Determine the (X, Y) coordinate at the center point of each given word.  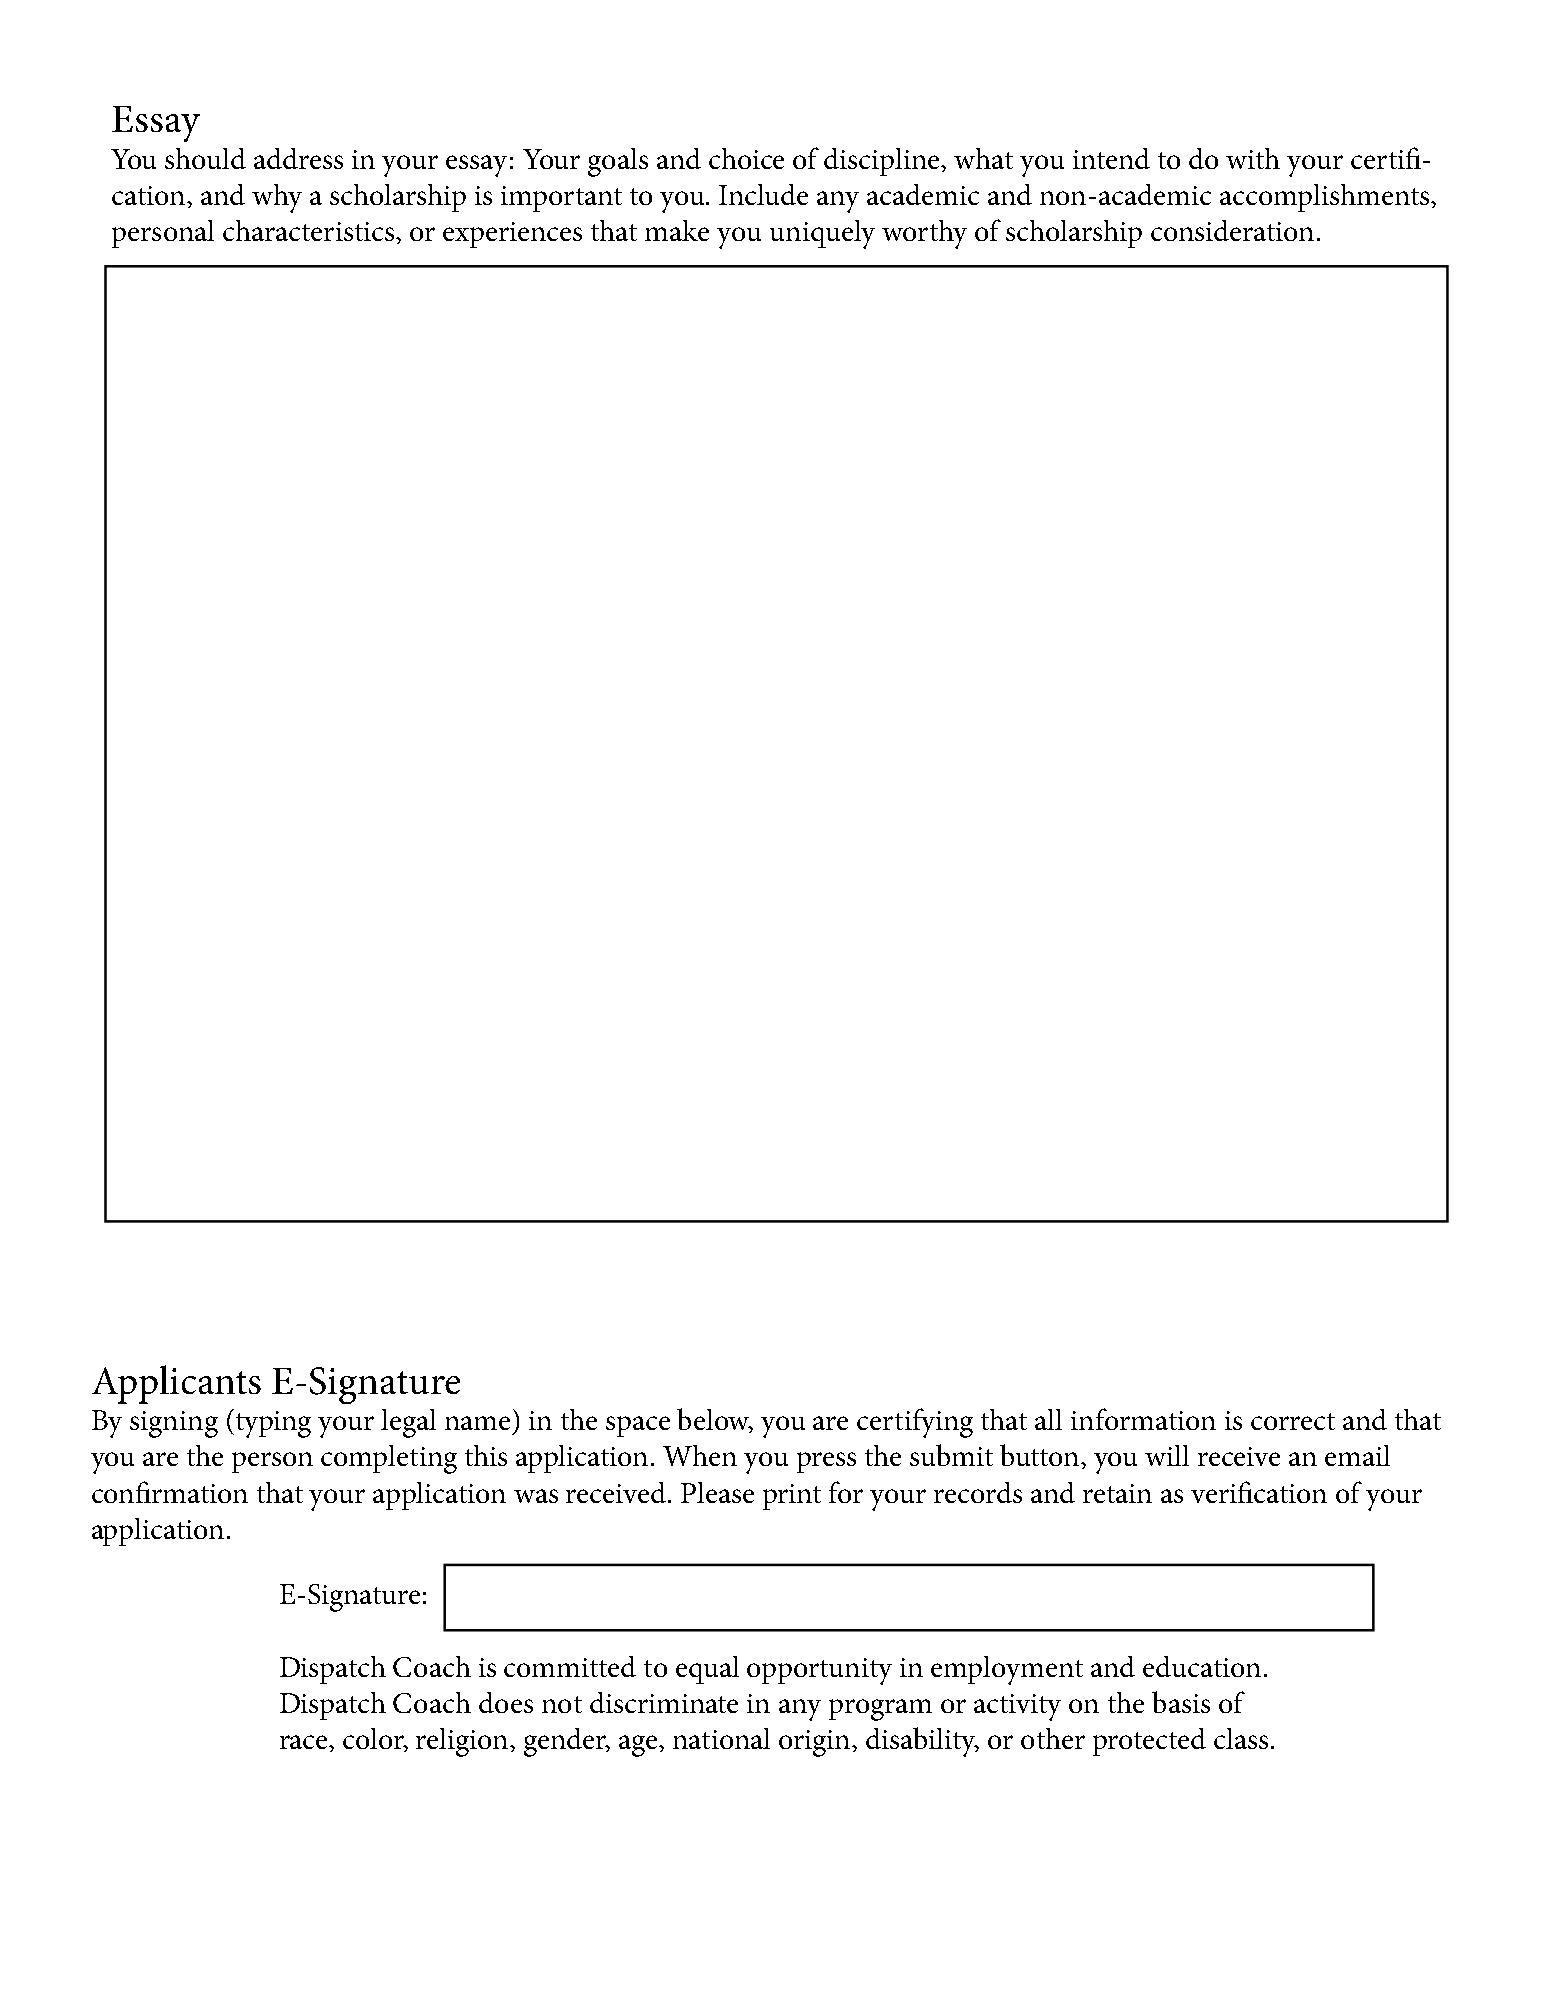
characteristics (310, 230)
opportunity (819, 1671)
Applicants (176, 1384)
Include (763, 194)
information (1143, 1419)
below (715, 1420)
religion (463, 1742)
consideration (1232, 230)
